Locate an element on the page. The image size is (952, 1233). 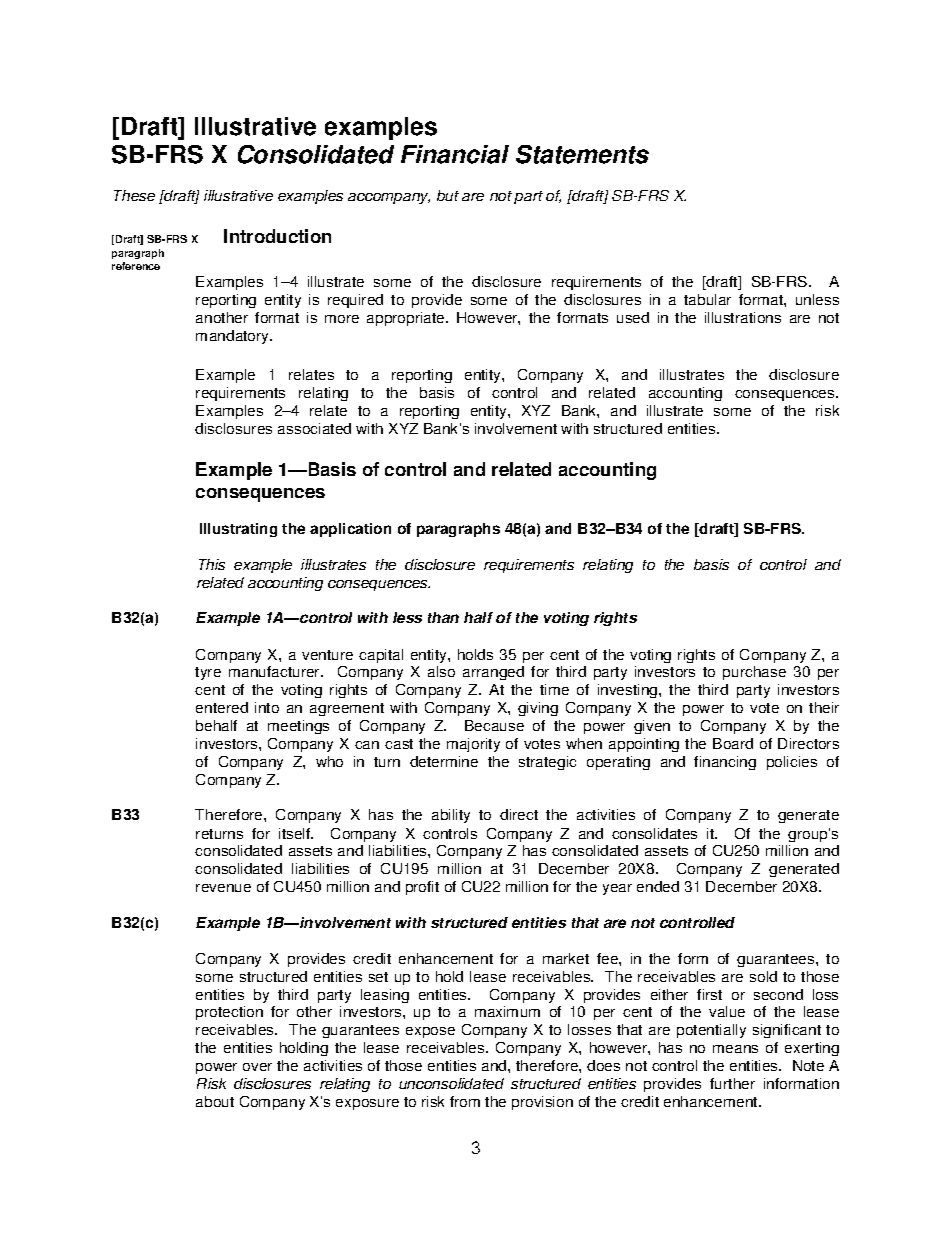
but is located at coordinates (448, 195).
